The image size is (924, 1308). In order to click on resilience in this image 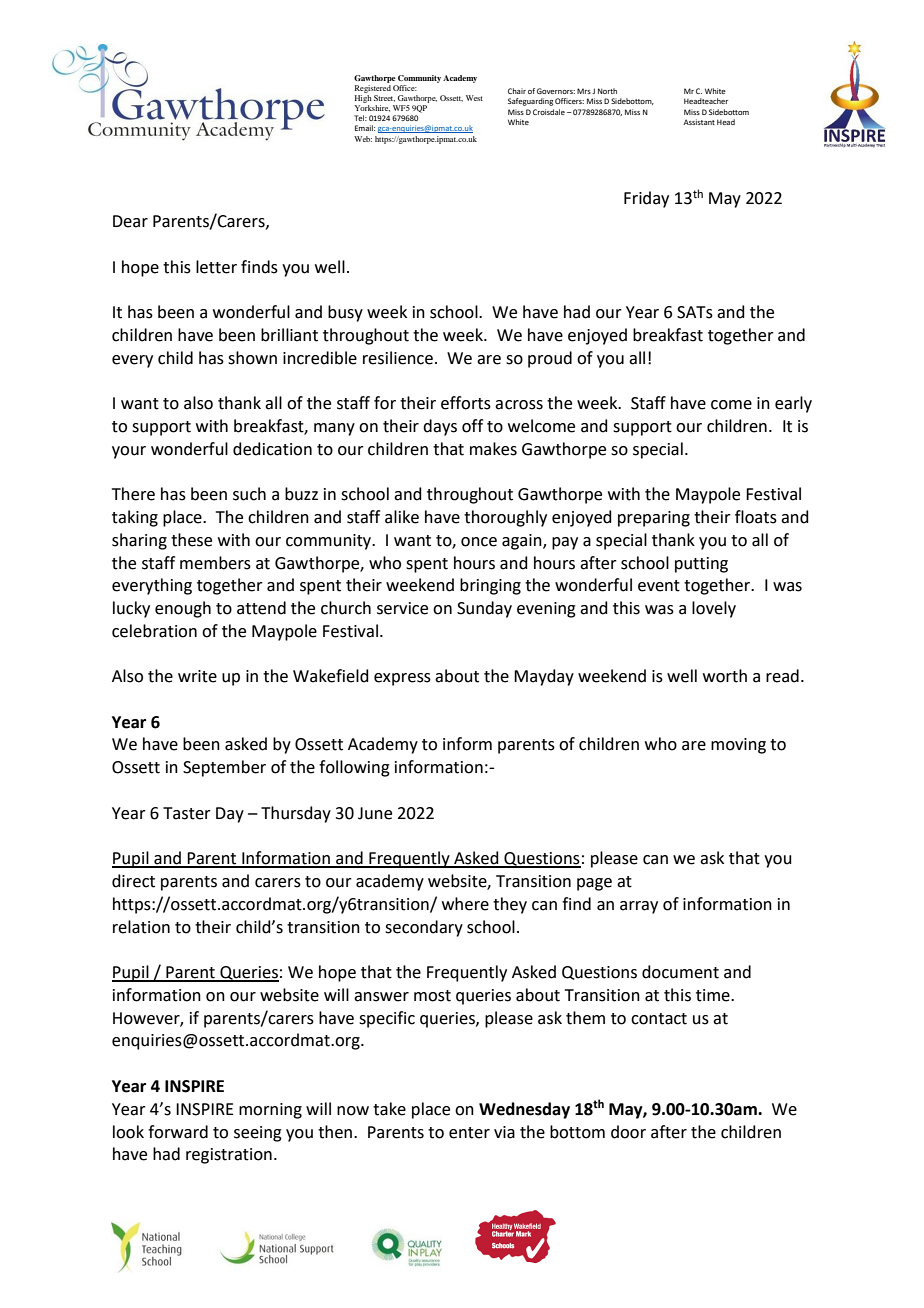, I will do `click(398, 358)`.
